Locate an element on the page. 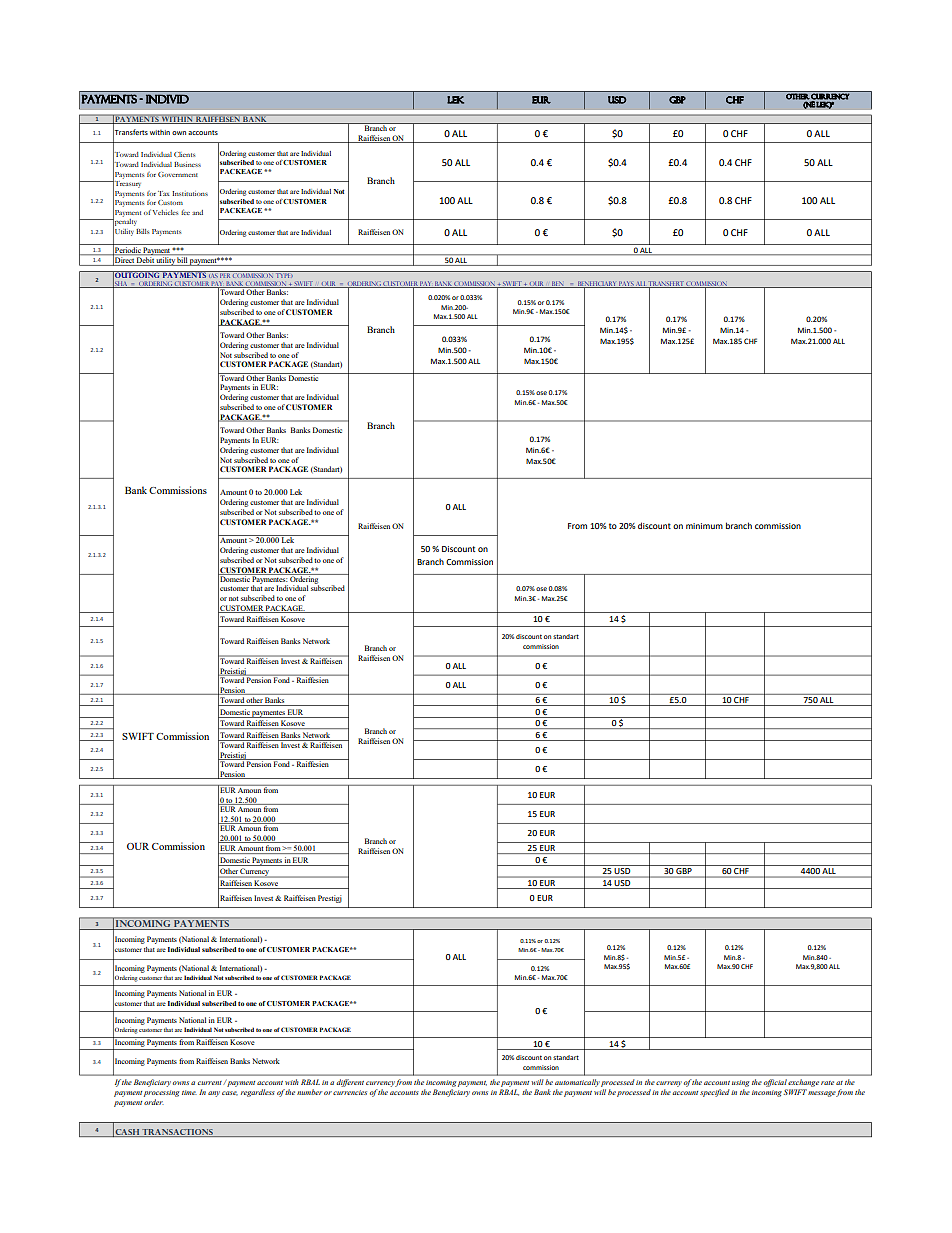 Image resolution: width=952 pixels, height=1233 pixels. Tax is located at coordinates (164, 193).
